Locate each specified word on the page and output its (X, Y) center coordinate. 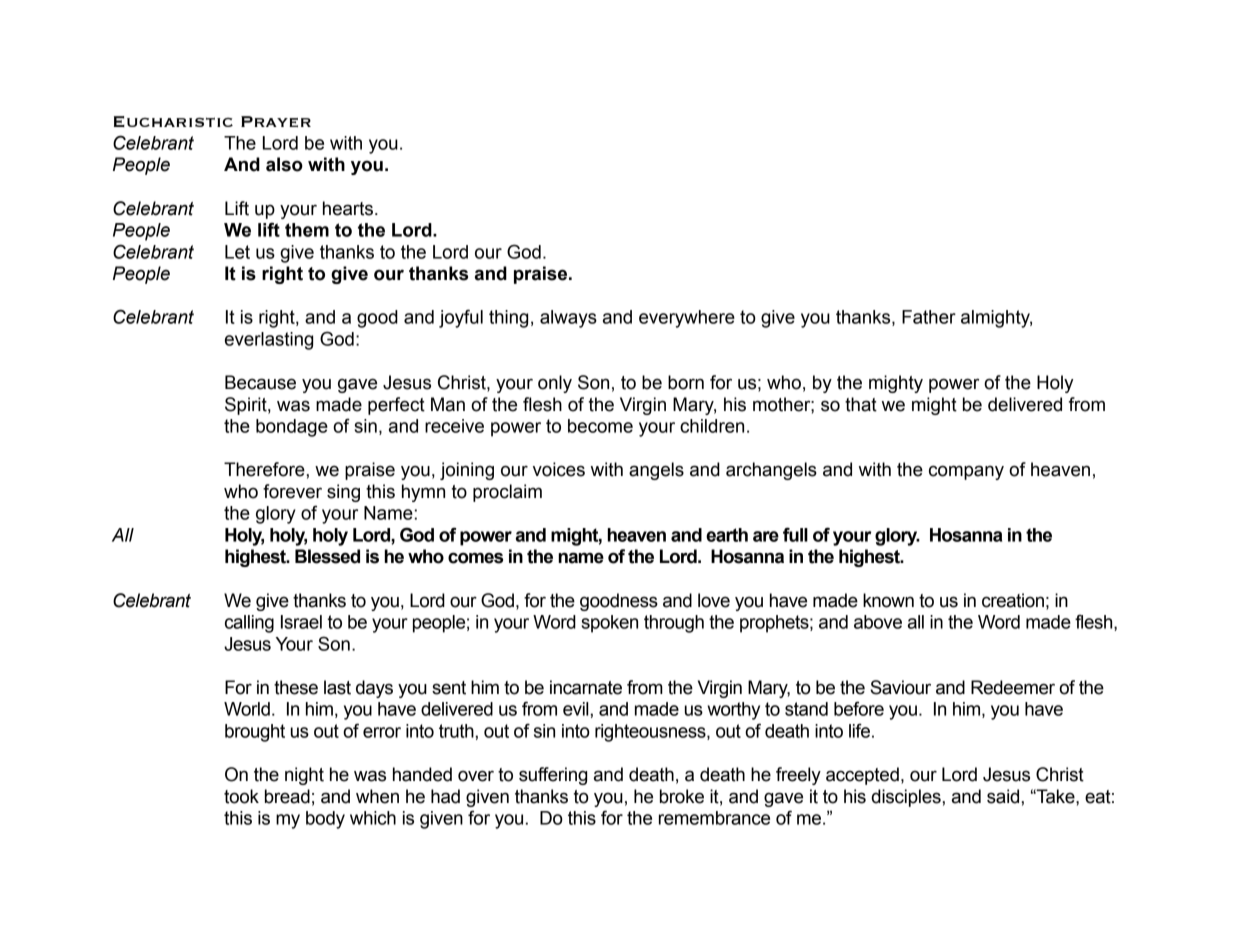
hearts (348, 208)
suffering (553, 776)
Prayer (276, 121)
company (966, 472)
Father (929, 317)
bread (287, 796)
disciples (906, 798)
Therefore (264, 469)
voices (559, 469)
